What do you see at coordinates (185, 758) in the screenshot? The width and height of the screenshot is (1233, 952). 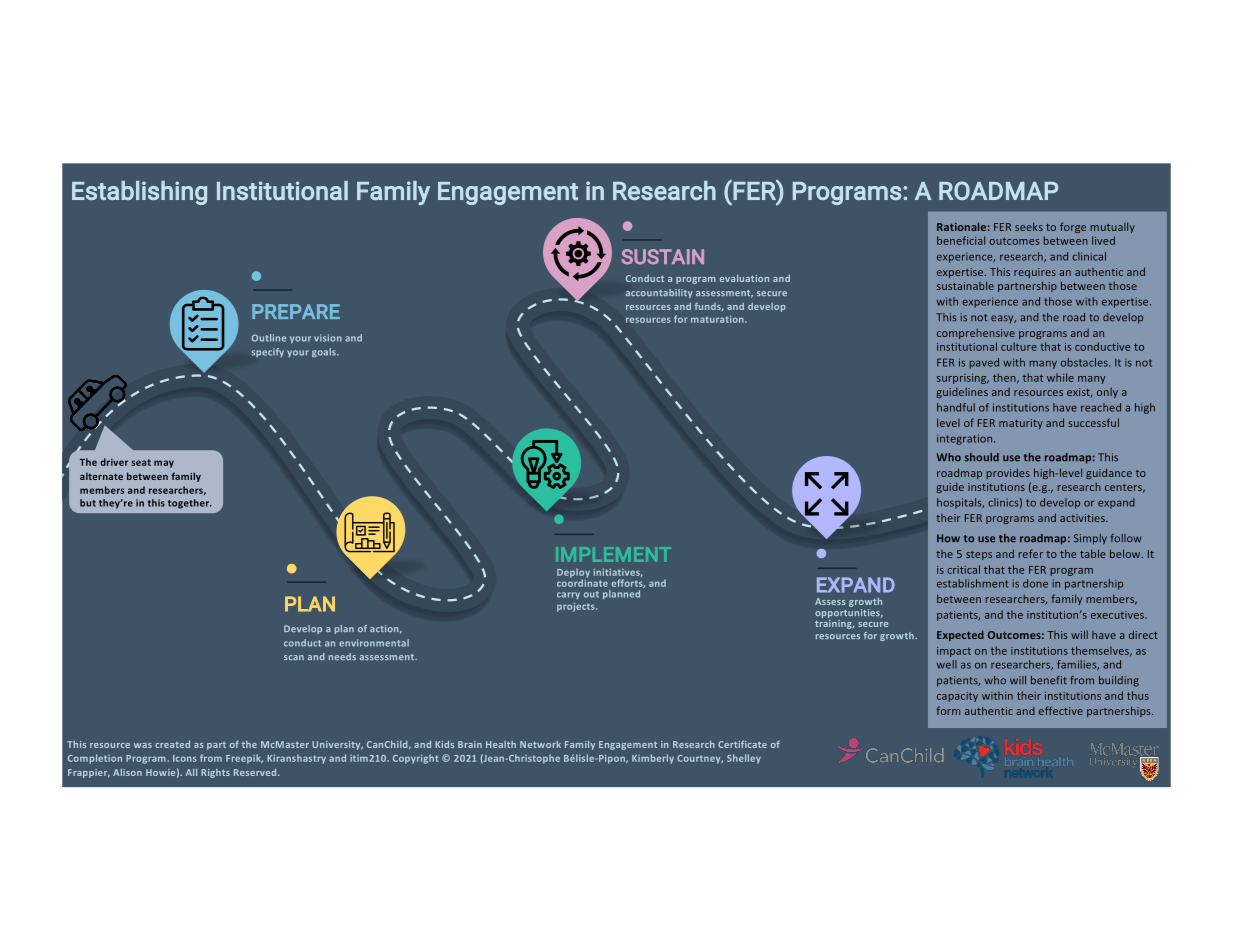 I see `Icons` at bounding box center [185, 758].
